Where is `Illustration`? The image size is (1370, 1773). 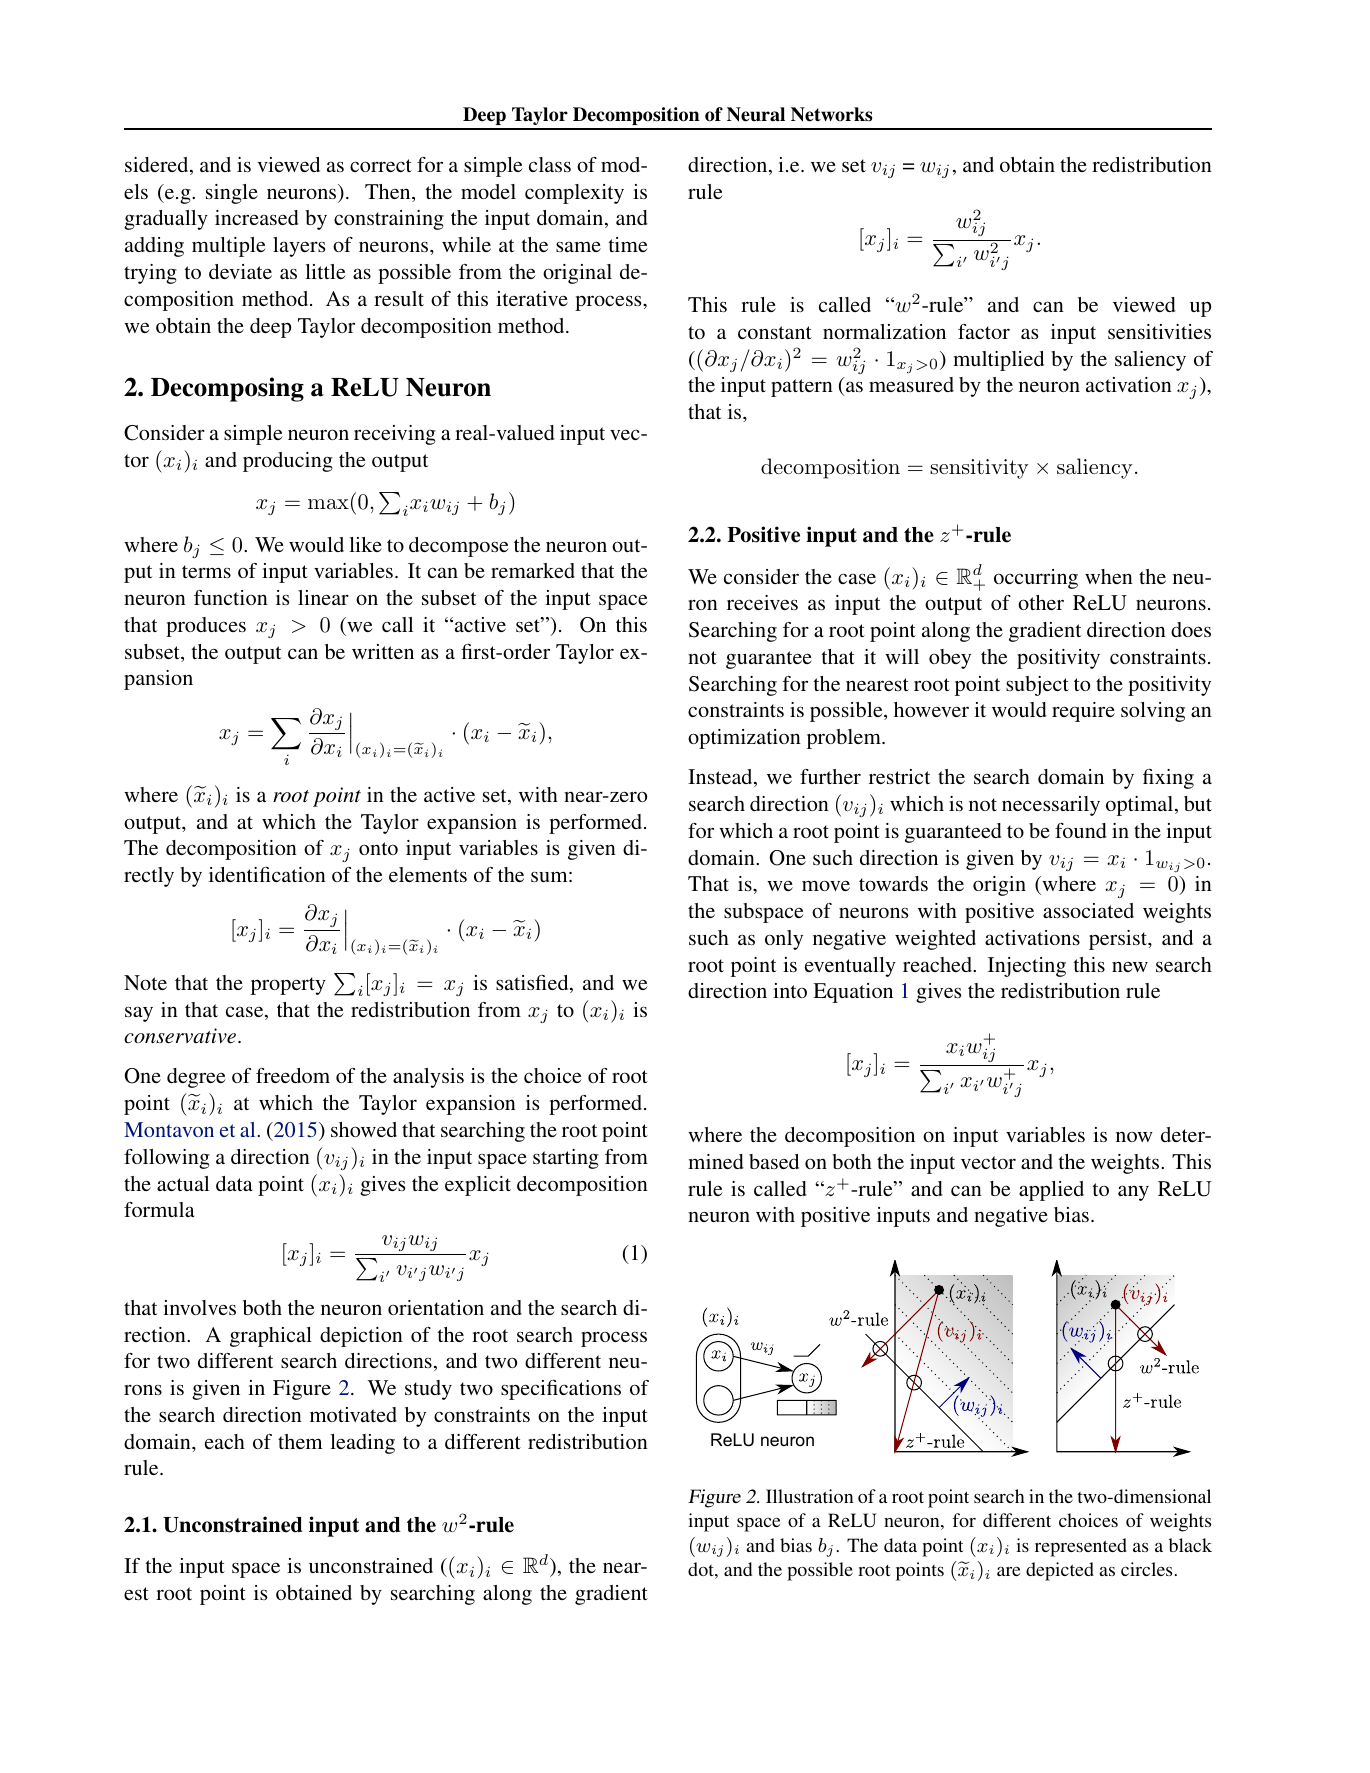 Illustration is located at coordinates (809, 1496).
